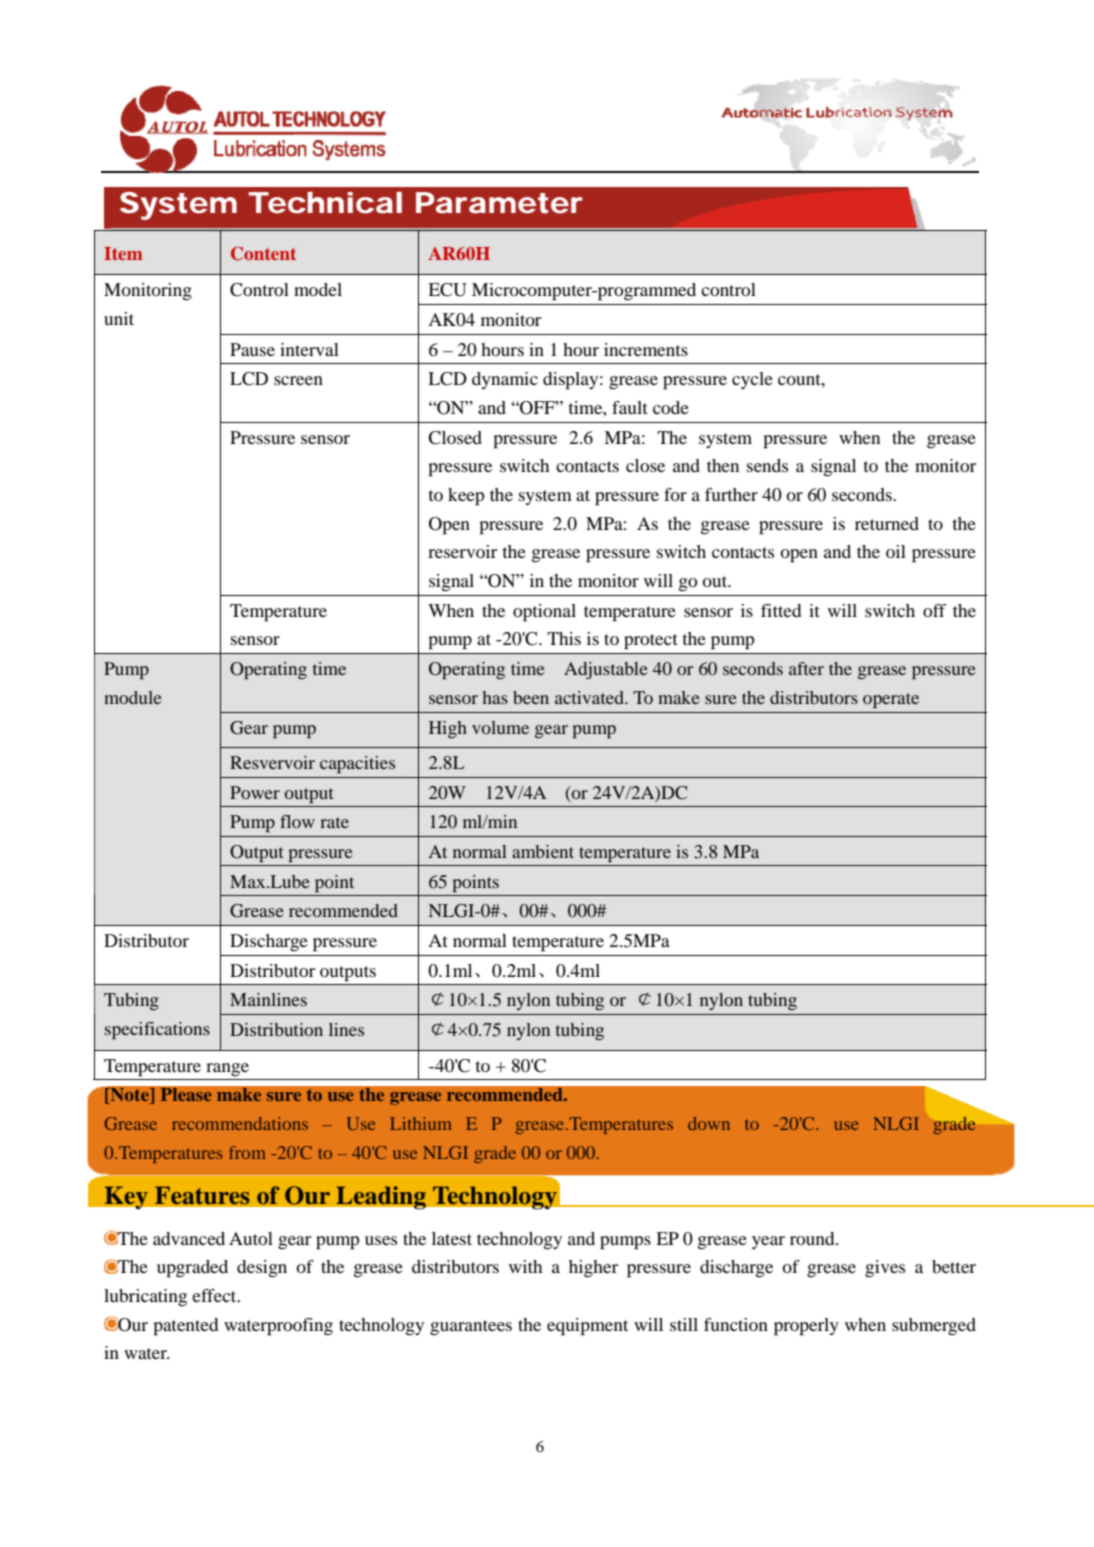  I want to click on with, so click(525, 1266).
